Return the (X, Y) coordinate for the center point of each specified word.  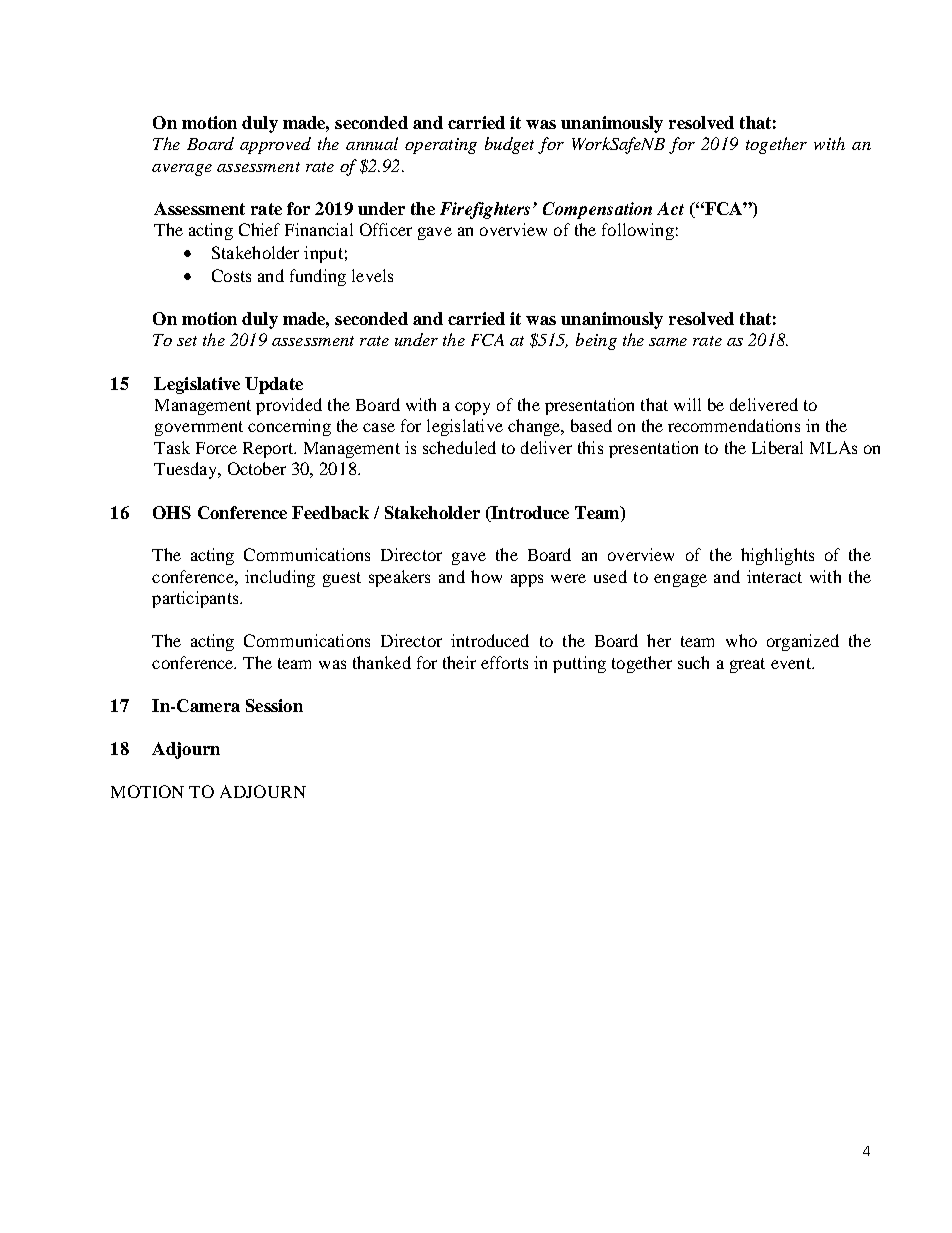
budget (509, 145)
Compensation (597, 210)
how (486, 576)
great (747, 665)
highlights (777, 556)
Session (274, 705)
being (596, 341)
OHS (172, 512)
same (668, 342)
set (187, 341)
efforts (504, 662)
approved (275, 145)
